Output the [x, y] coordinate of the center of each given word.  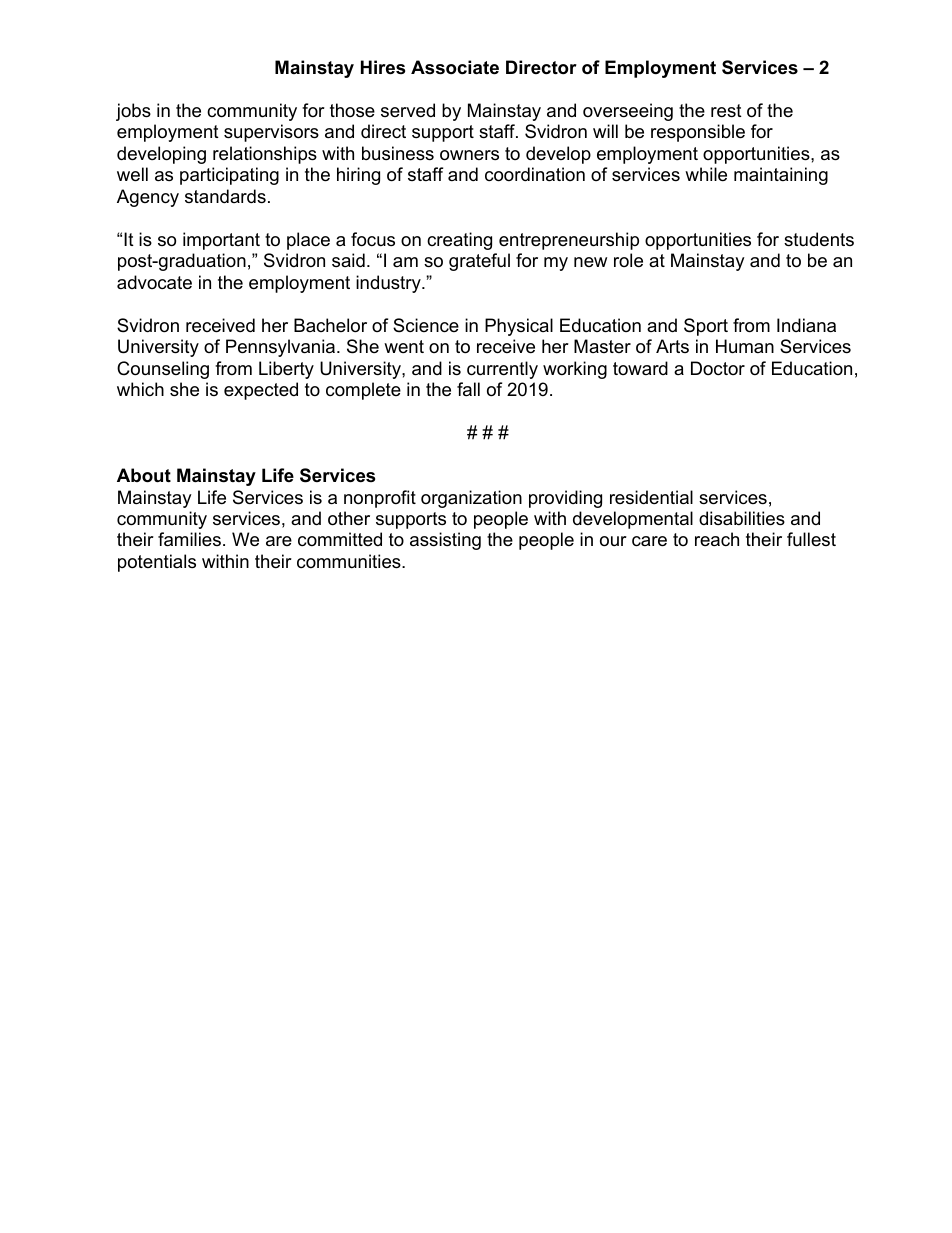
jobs [133, 112]
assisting [445, 541]
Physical [519, 327]
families [189, 539]
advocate [154, 282]
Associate [455, 67]
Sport [706, 327]
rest [726, 111]
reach [717, 539]
